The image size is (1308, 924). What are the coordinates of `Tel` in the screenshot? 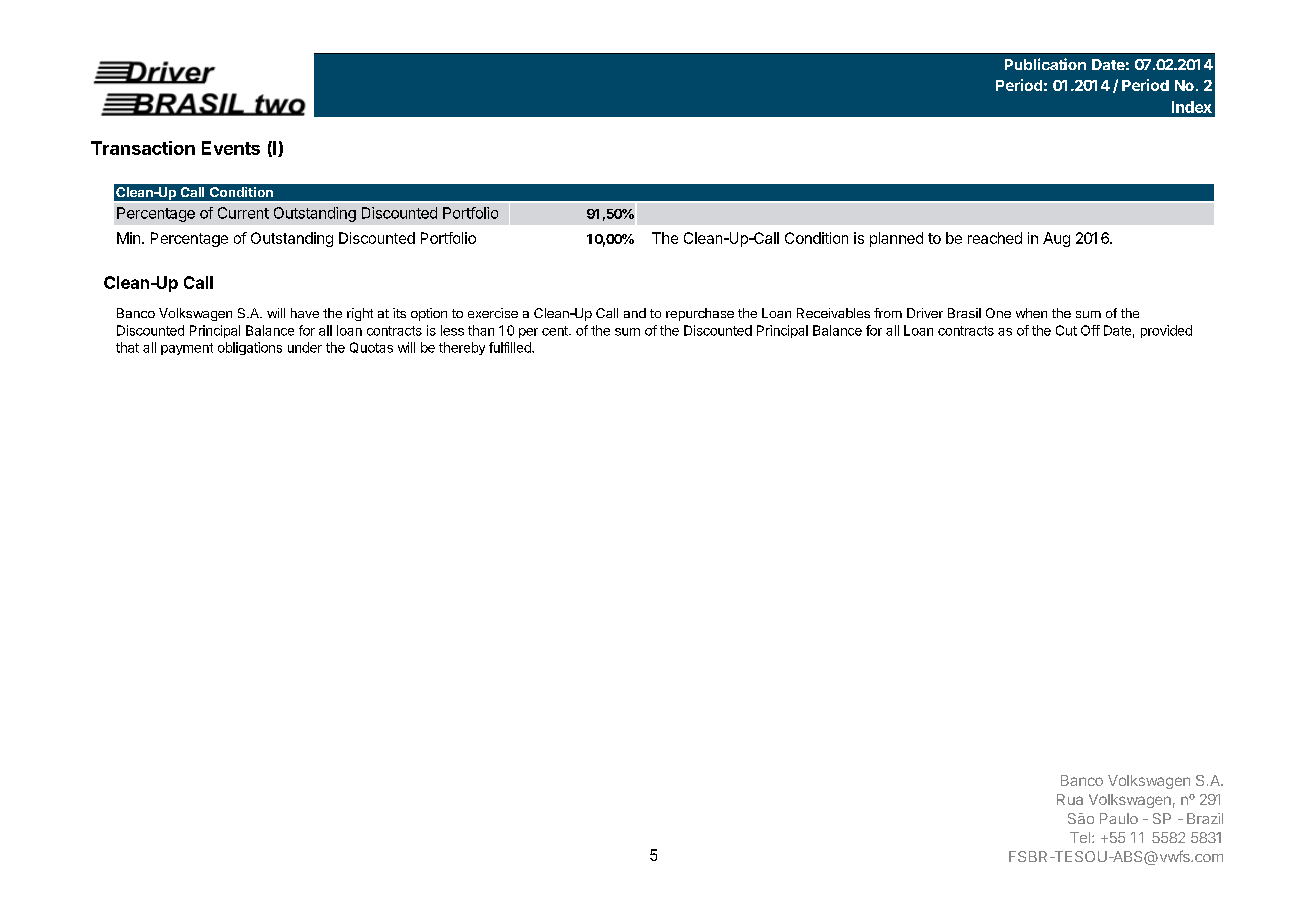 It's located at (1080, 837).
